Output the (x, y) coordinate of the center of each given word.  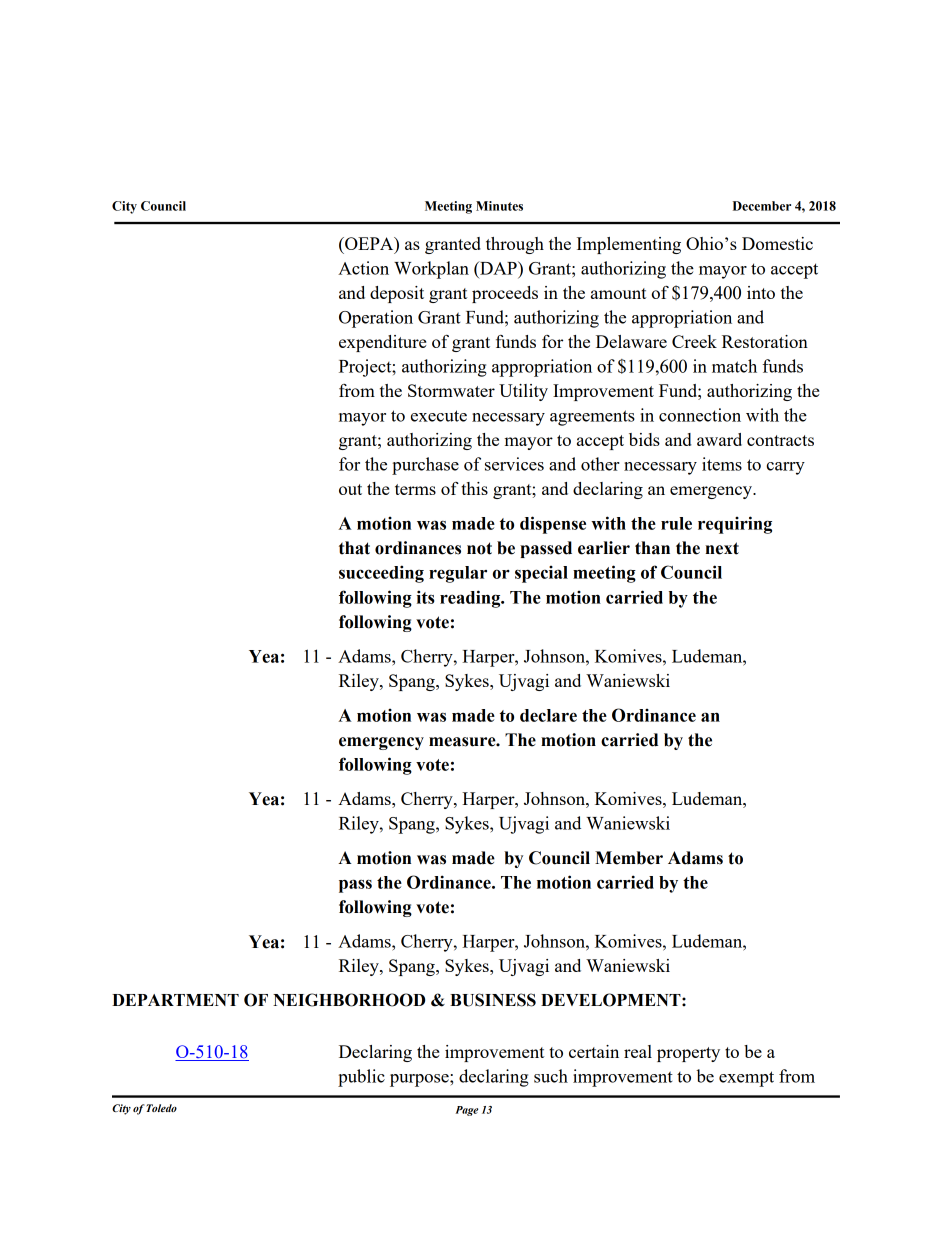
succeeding (381, 574)
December (762, 206)
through (515, 245)
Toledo (162, 1108)
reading (471, 599)
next (722, 548)
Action (363, 268)
